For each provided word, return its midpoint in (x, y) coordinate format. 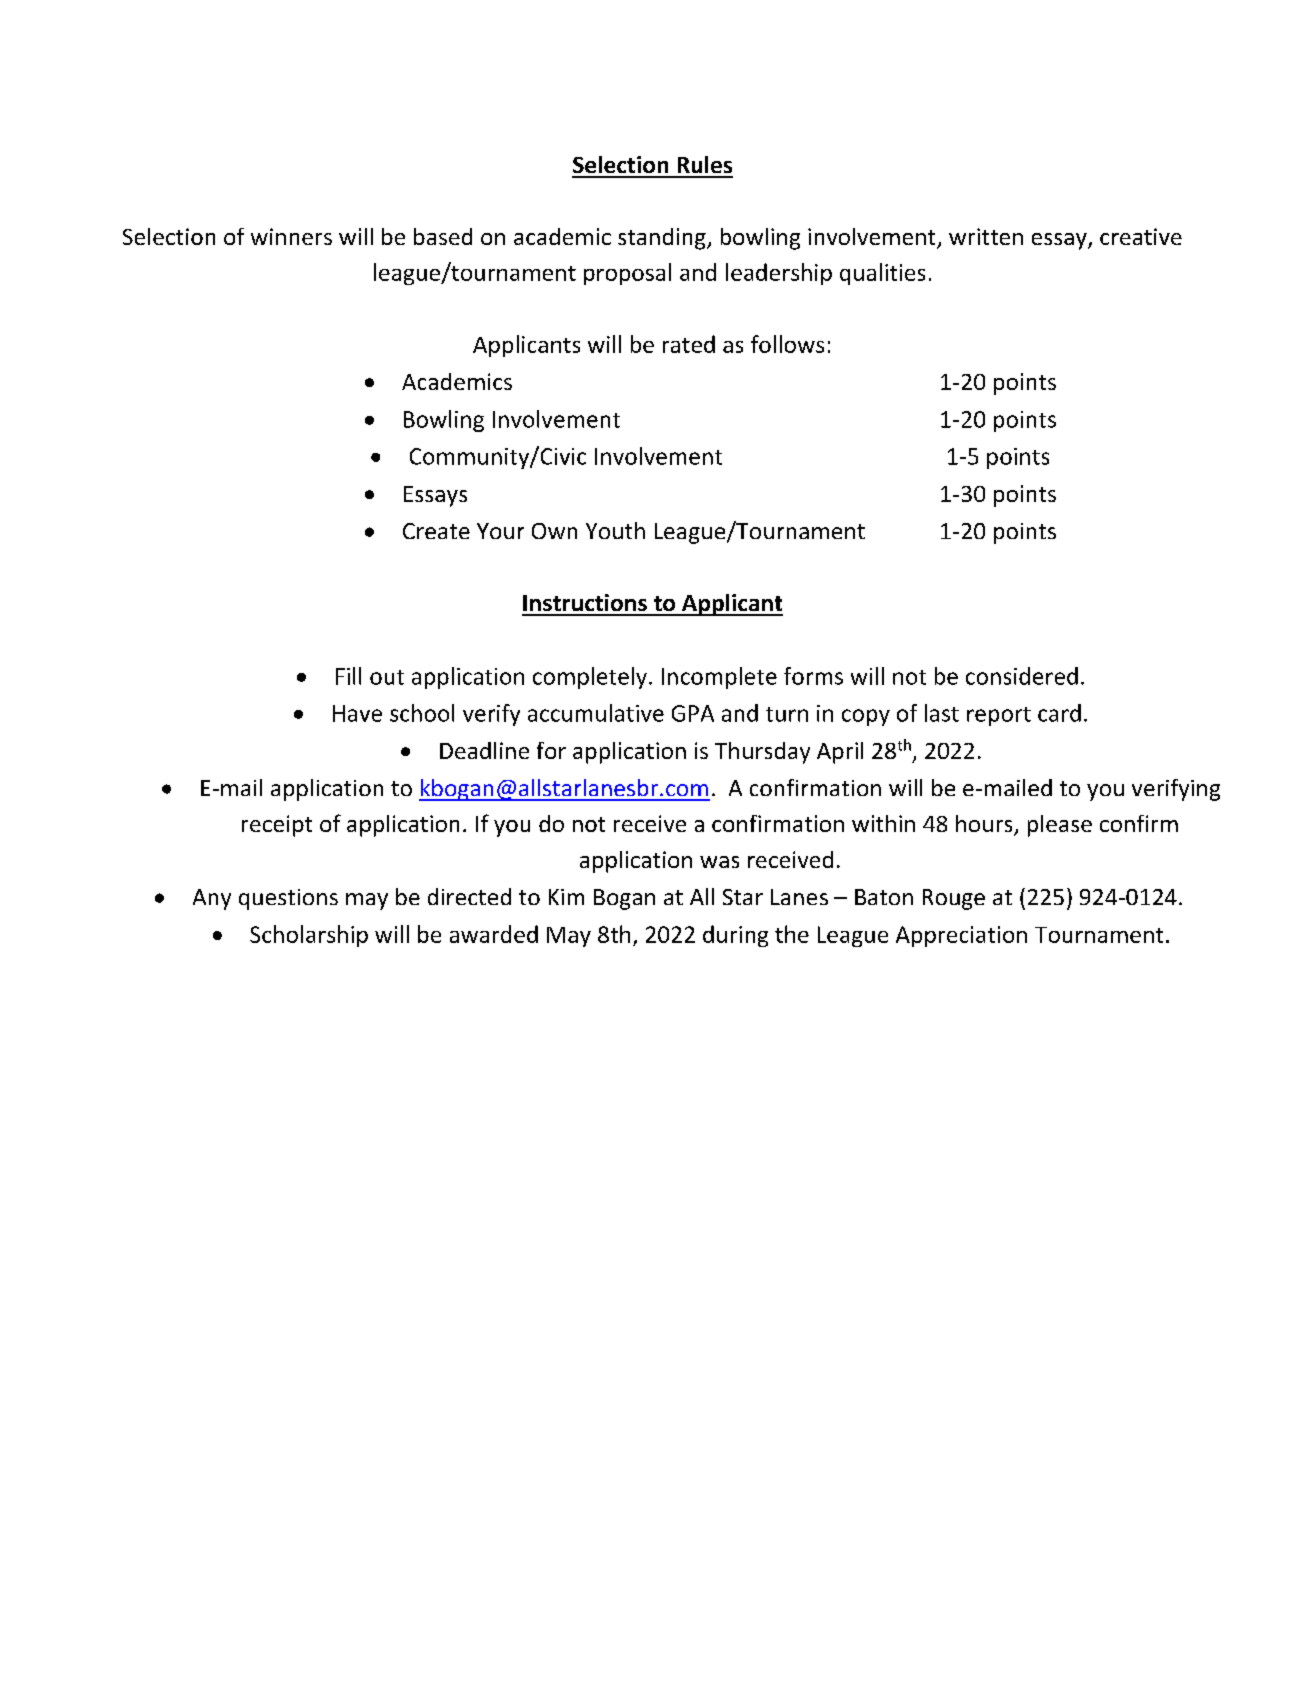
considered (1022, 676)
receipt (277, 826)
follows (787, 344)
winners (291, 236)
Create (436, 531)
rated (689, 344)
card (1059, 713)
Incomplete (719, 678)
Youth (615, 530)
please (1060, 826)
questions (288, 899)
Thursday (762, 753)
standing (663, 239)
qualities (882, 274)
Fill (348, 676)
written (986, 236)
